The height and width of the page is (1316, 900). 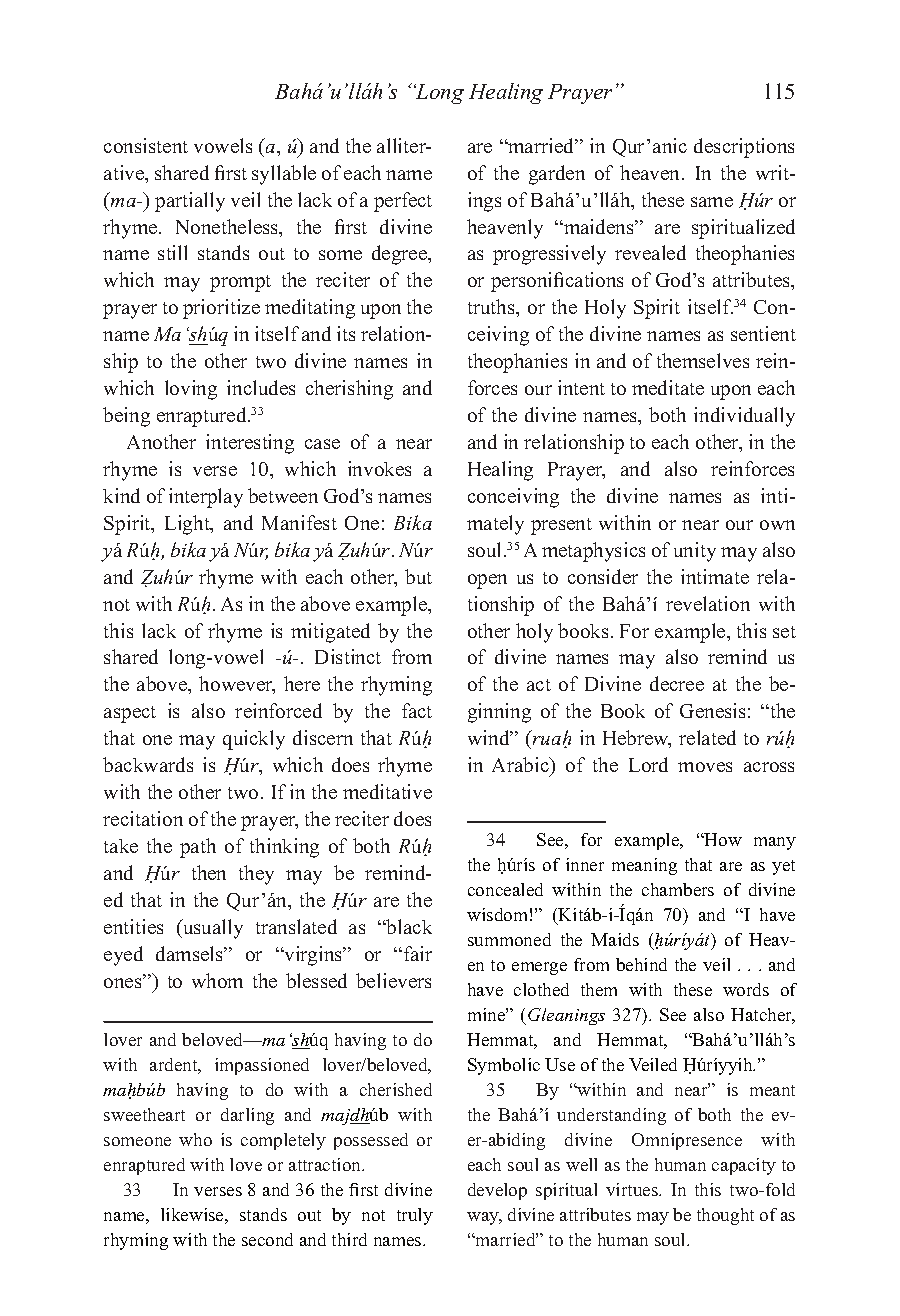 What do you see at coordinates (190, 202) in the page?
I see `partially` at bounding box center [190, 202].
